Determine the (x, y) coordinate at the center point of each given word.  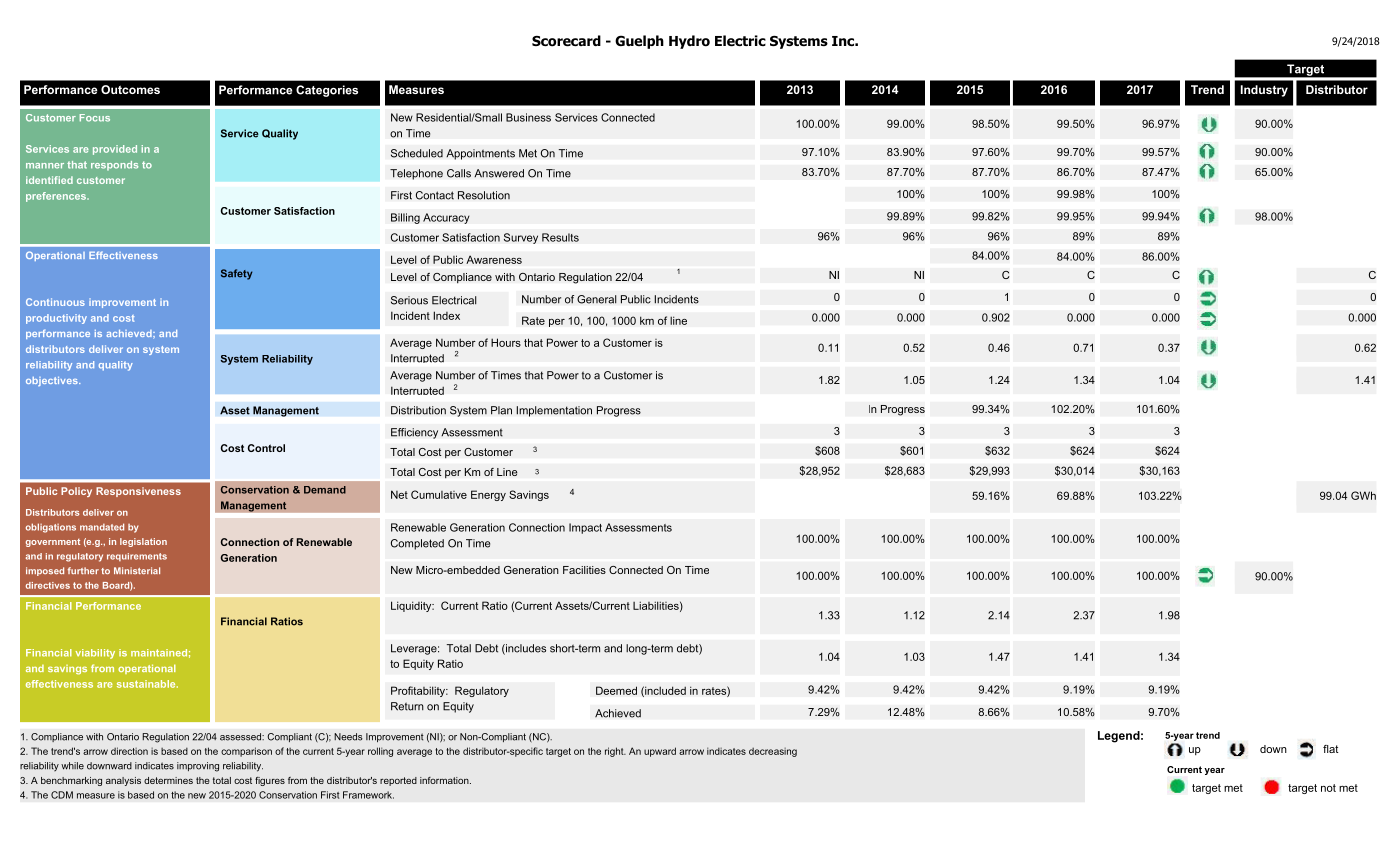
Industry (1264, 91)
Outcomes (130, 89)
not (1328, 788)
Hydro (689, 42)
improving (198, 767)
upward (660, 752)
